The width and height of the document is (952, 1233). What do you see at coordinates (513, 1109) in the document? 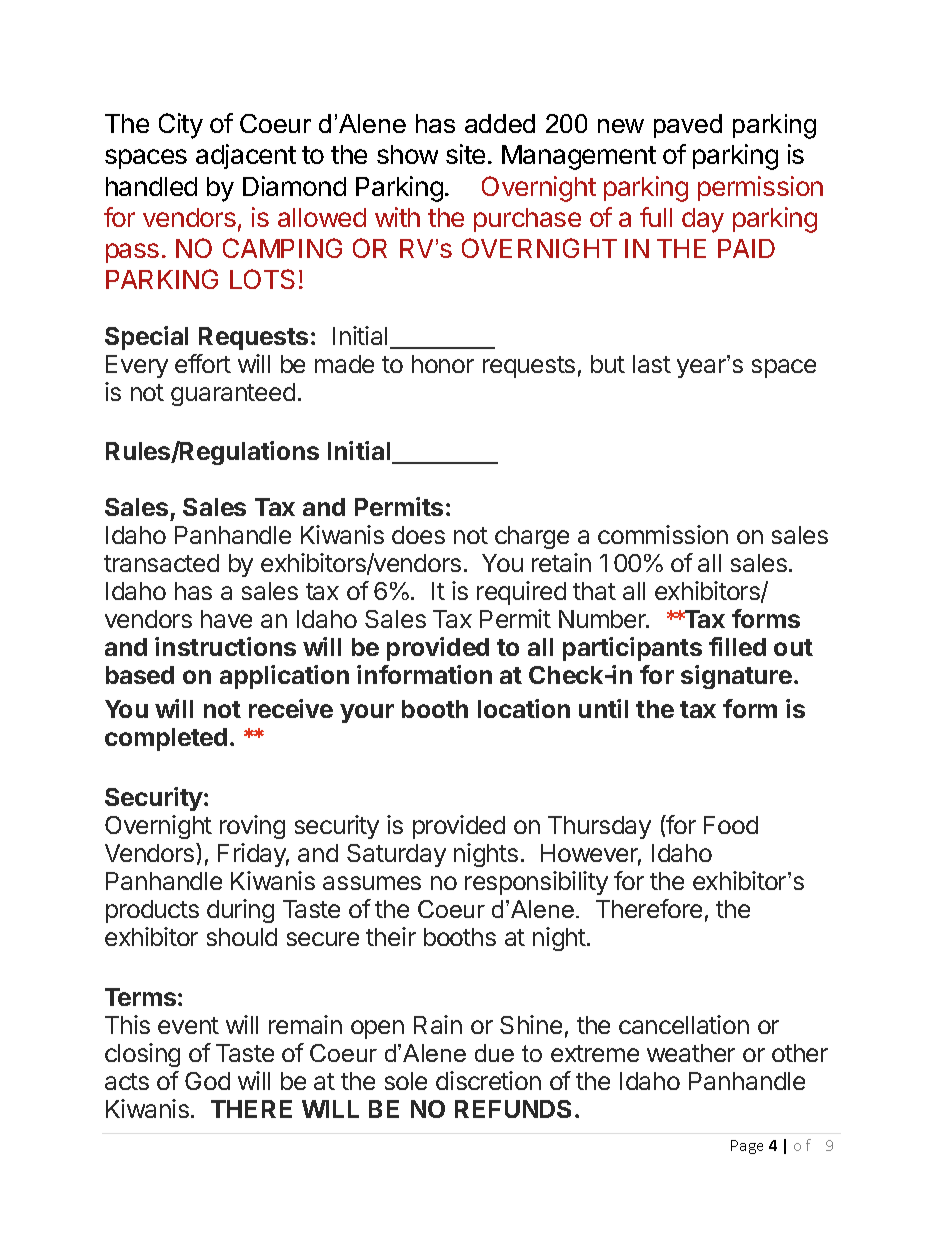
I see `REFUNDS` at bounding box center [513, 1109].
